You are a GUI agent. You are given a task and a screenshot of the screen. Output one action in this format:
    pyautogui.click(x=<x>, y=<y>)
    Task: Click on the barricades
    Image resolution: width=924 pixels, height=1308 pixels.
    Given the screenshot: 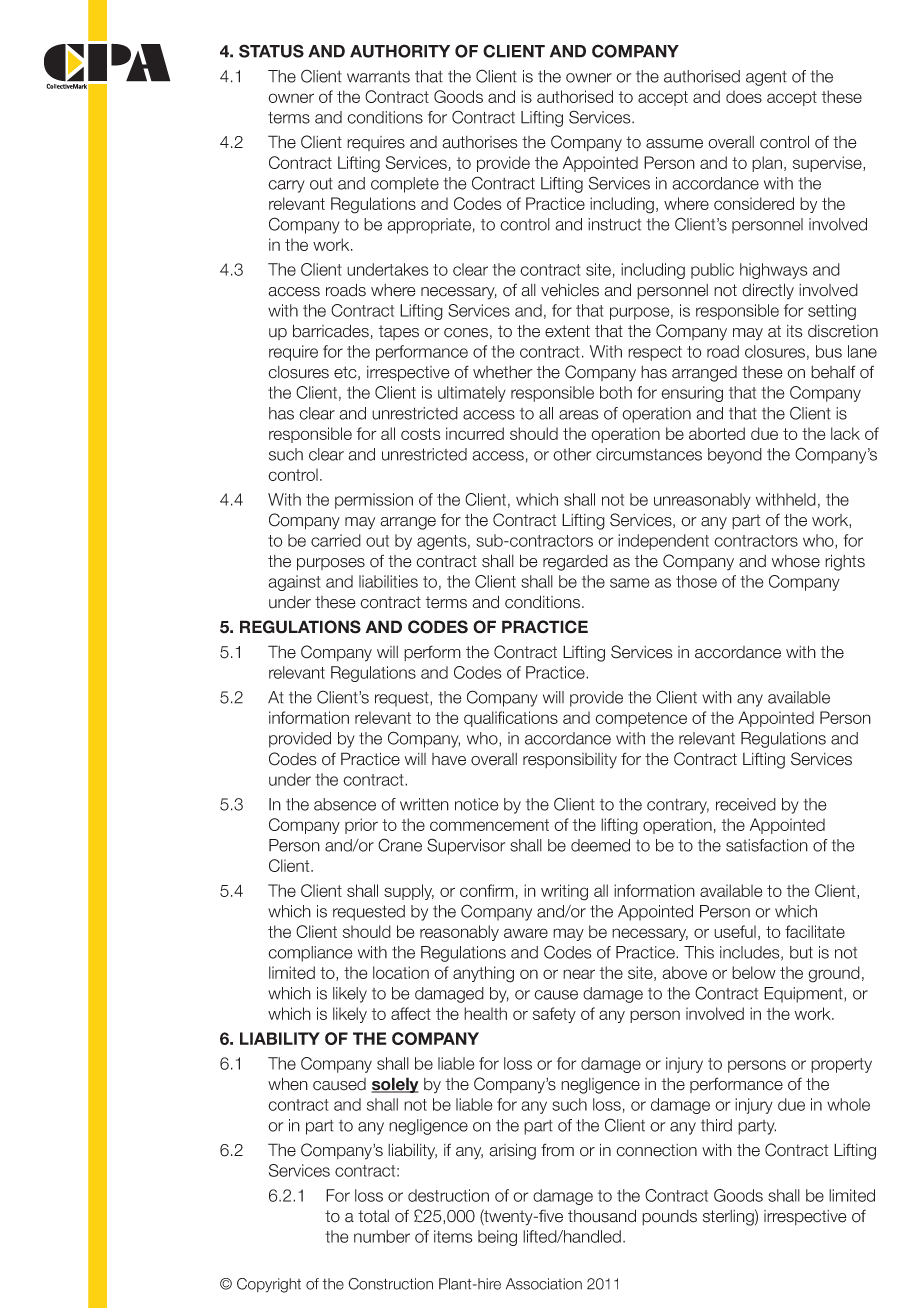 What is the action you would take?
    pyautogui.click(x=331, y=331)
